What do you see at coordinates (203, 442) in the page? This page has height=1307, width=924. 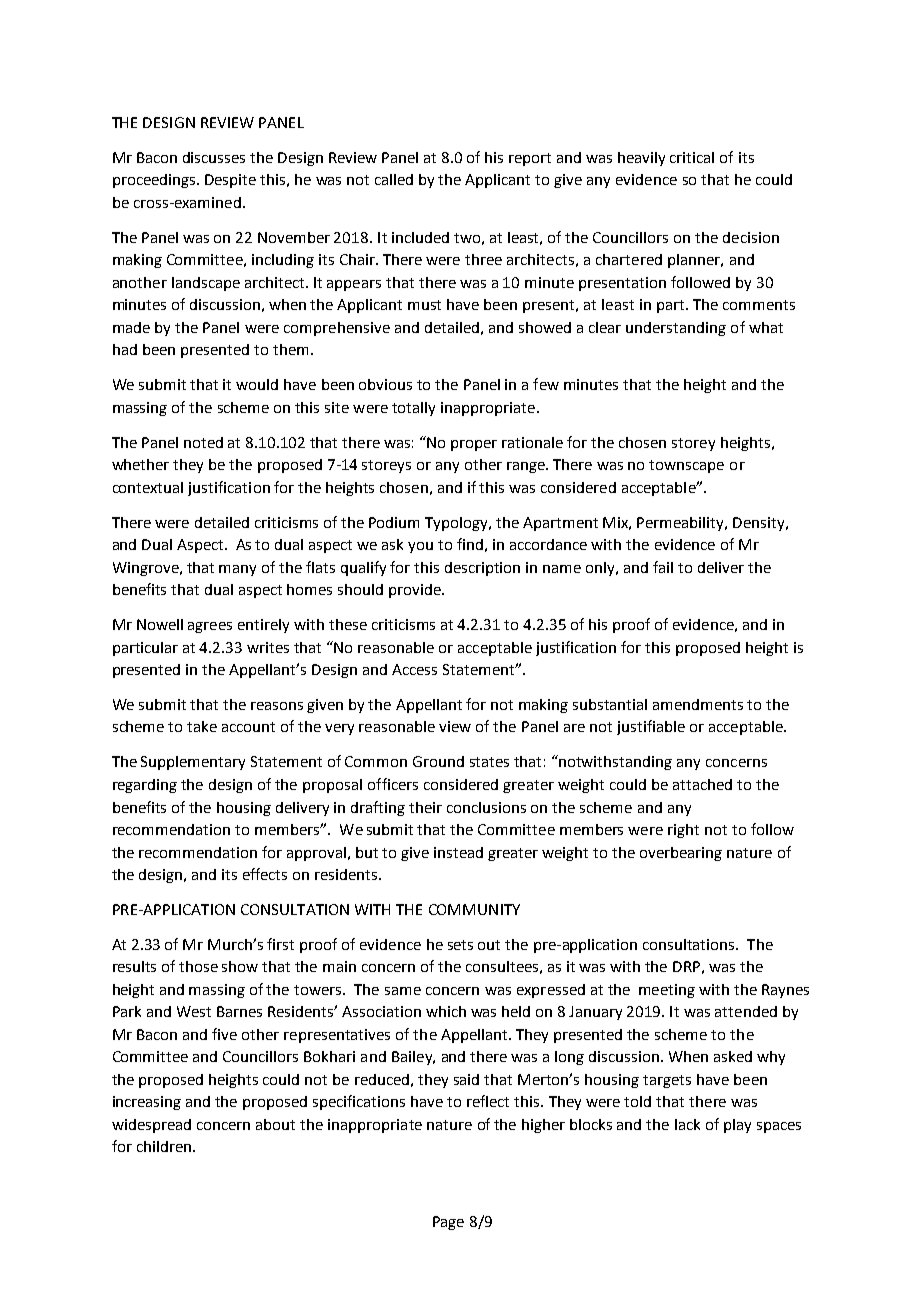 I see `noted` at bounding box center [203, 442].
